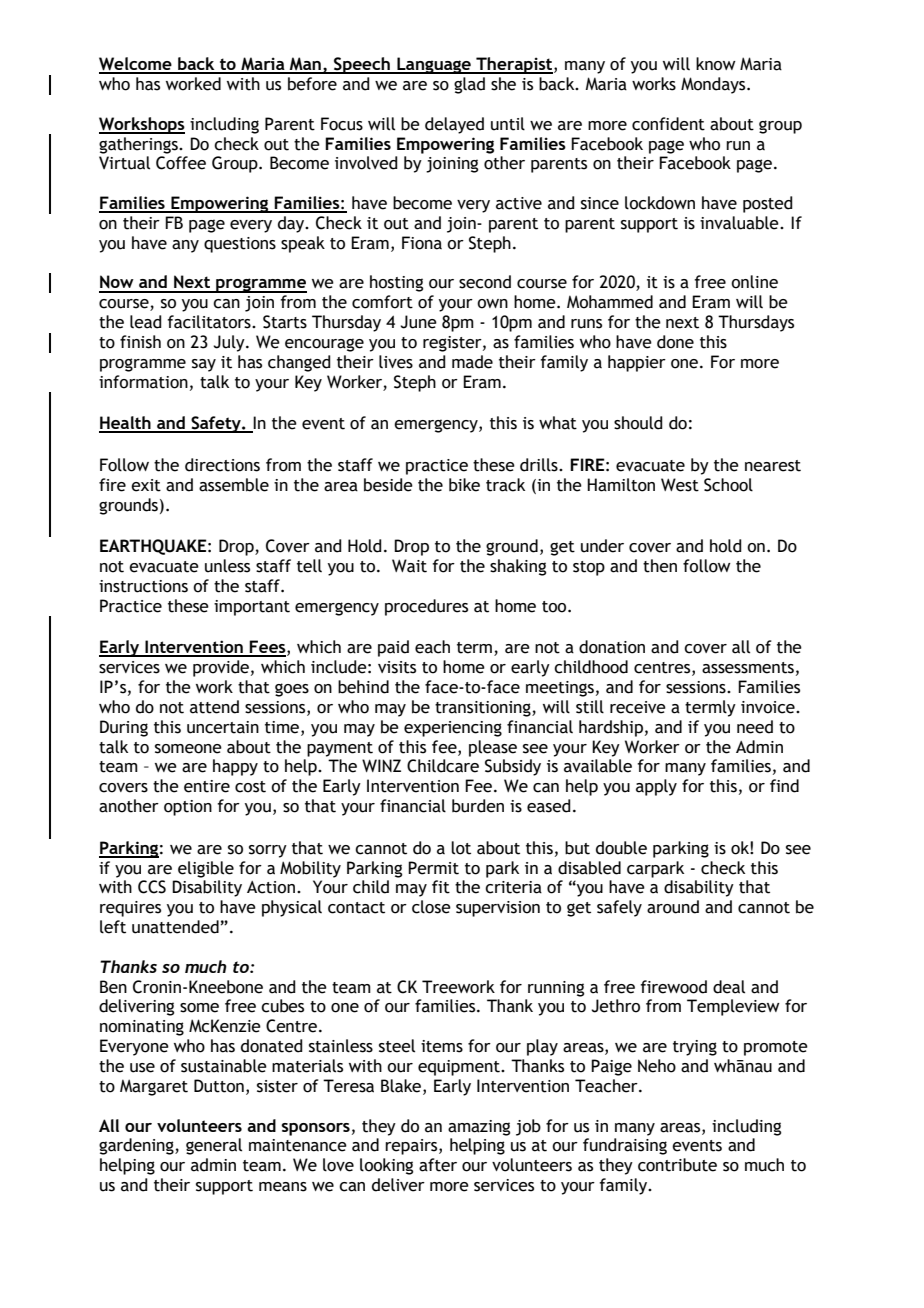  I want to click on procedures, so click(426, 607).
